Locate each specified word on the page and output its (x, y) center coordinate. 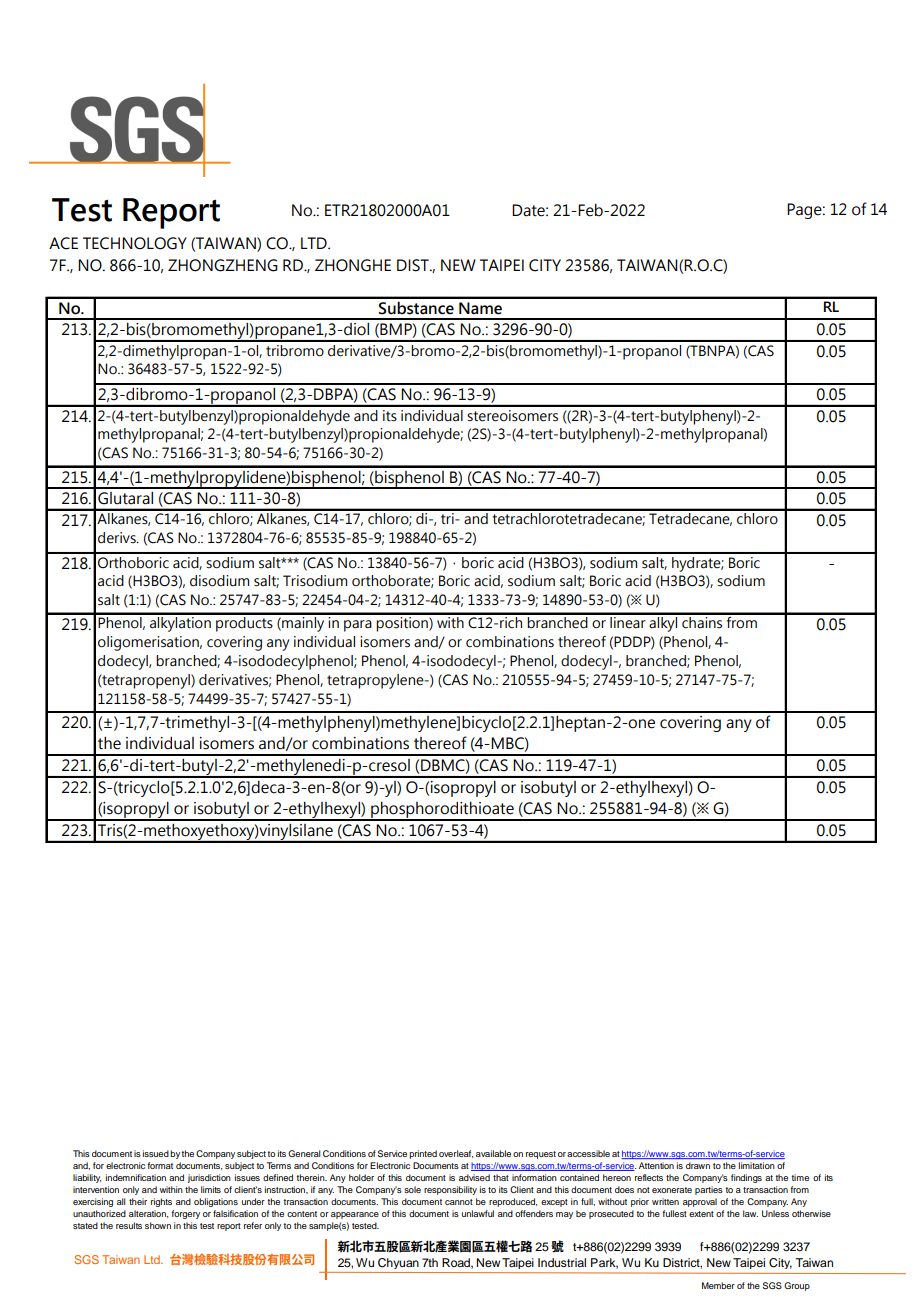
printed (423, 1154)
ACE (63, 243)
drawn (698, 1165)
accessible (588, 1153)
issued (156, 1153)
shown (158, 1225)
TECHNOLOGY (135, 243)
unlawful (478, 1213)
